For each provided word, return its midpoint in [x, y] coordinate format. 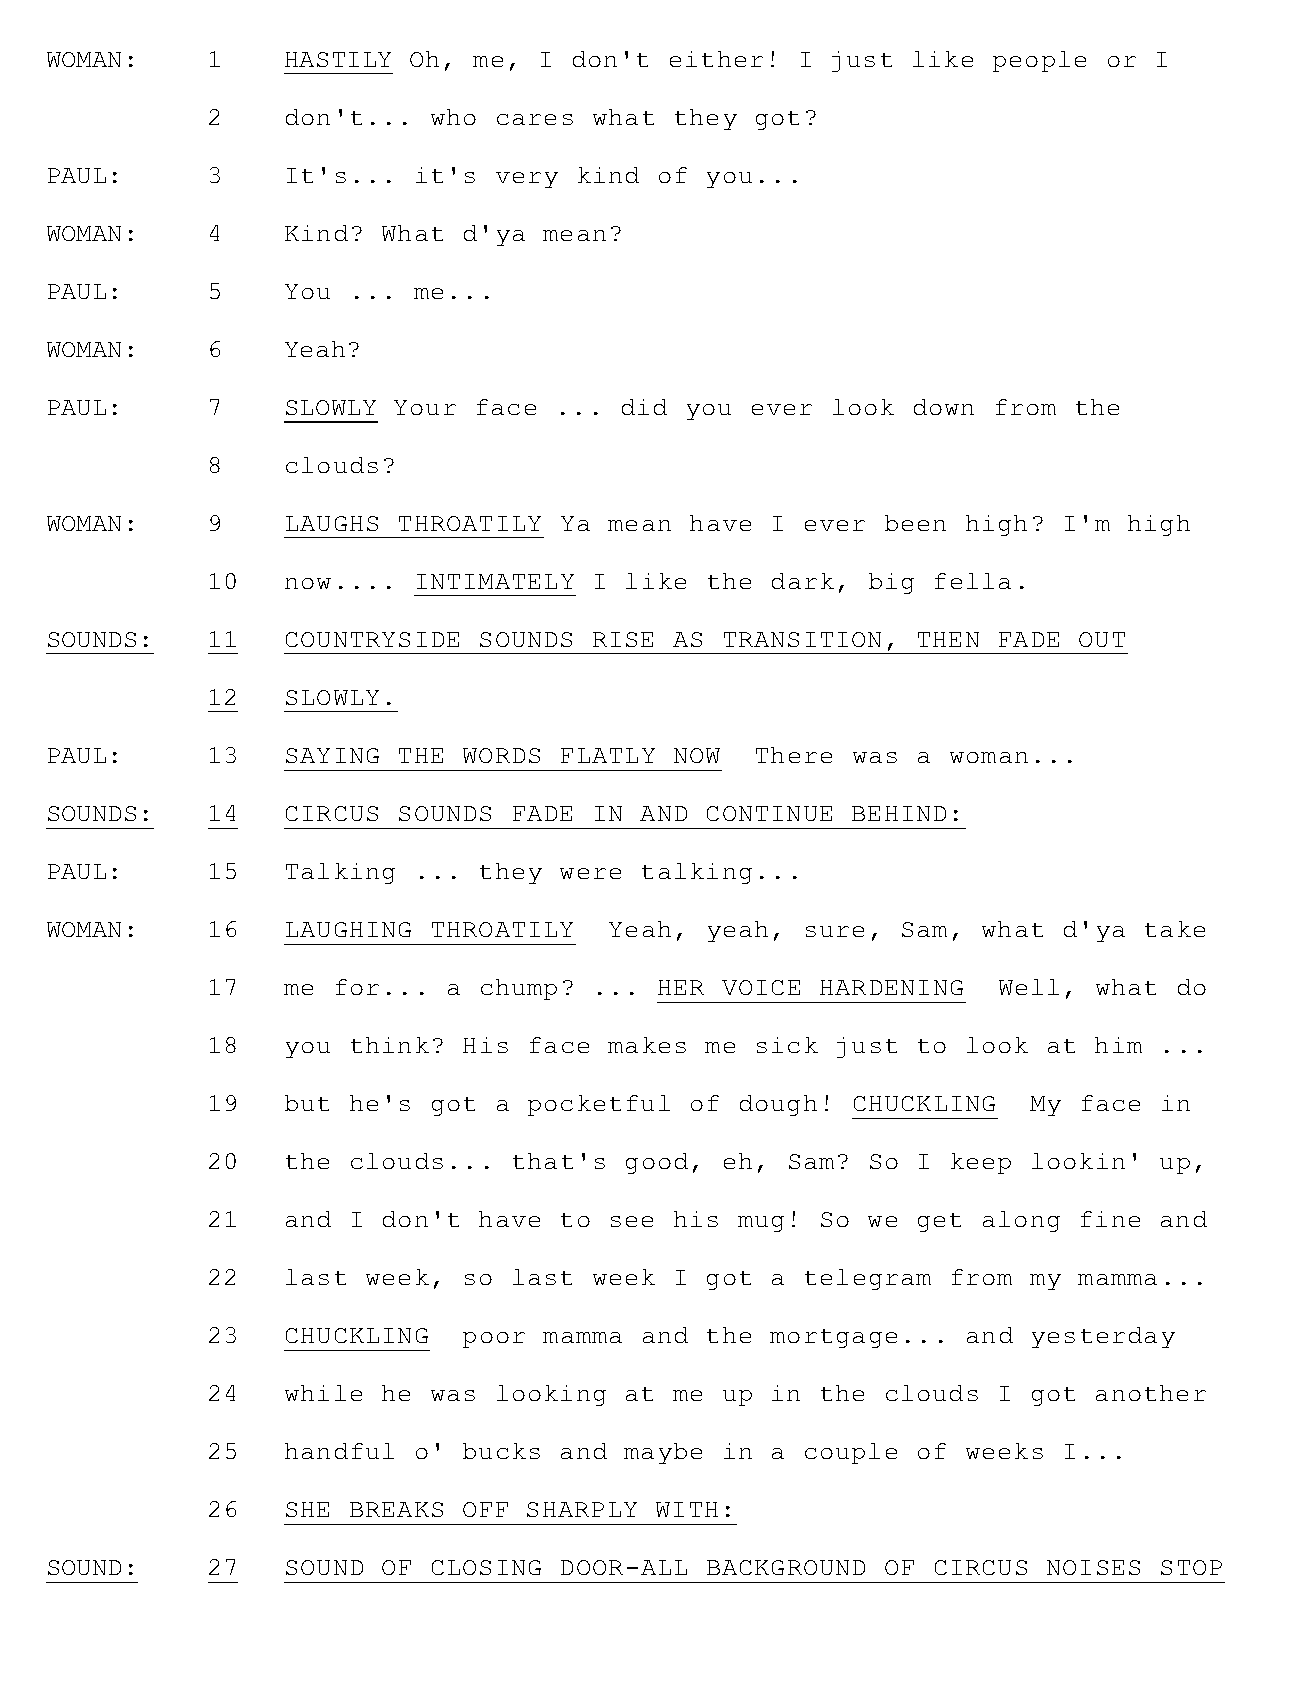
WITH [687, 1509]
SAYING [332, 755]
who [453, 117]
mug [761, 1224]
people [1039, 61]
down [944, 407]
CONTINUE [769, 813]
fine [1110, 1219]
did [644, 407]
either [716, 59]
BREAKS [396, 1509]
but [307, 1103]
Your [425, 407]
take [1175, 929]
